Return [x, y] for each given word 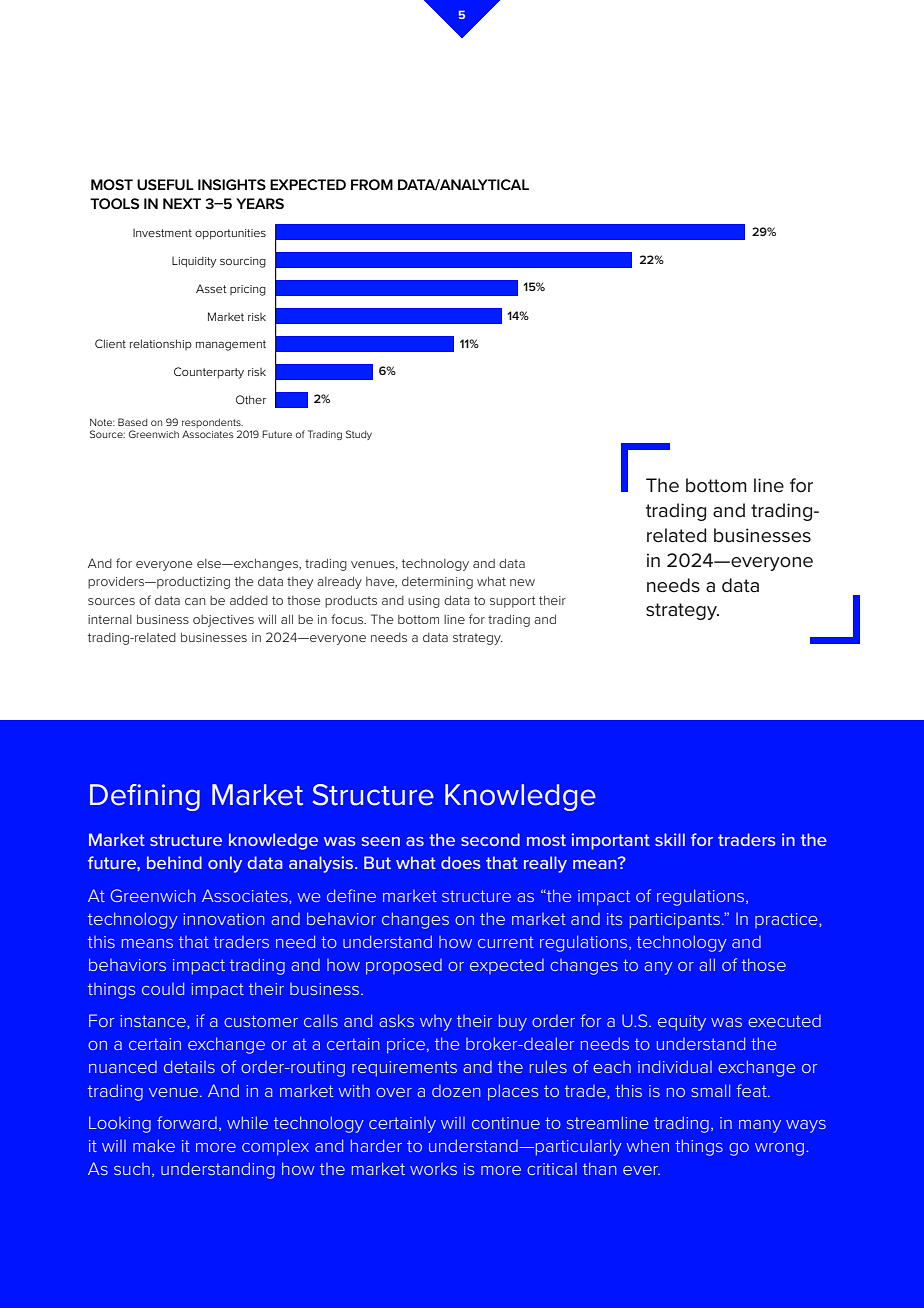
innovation [223, 919]
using [424, 602]
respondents [212, 423]
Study [359, 435]
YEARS [260, 203]
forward [187, 1122]
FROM [372, 184]
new [522, 582]
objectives [223, 621]
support [513, 602]
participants [675, 921]
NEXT [182, 203]
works [433, 1169]
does [461, 862]
